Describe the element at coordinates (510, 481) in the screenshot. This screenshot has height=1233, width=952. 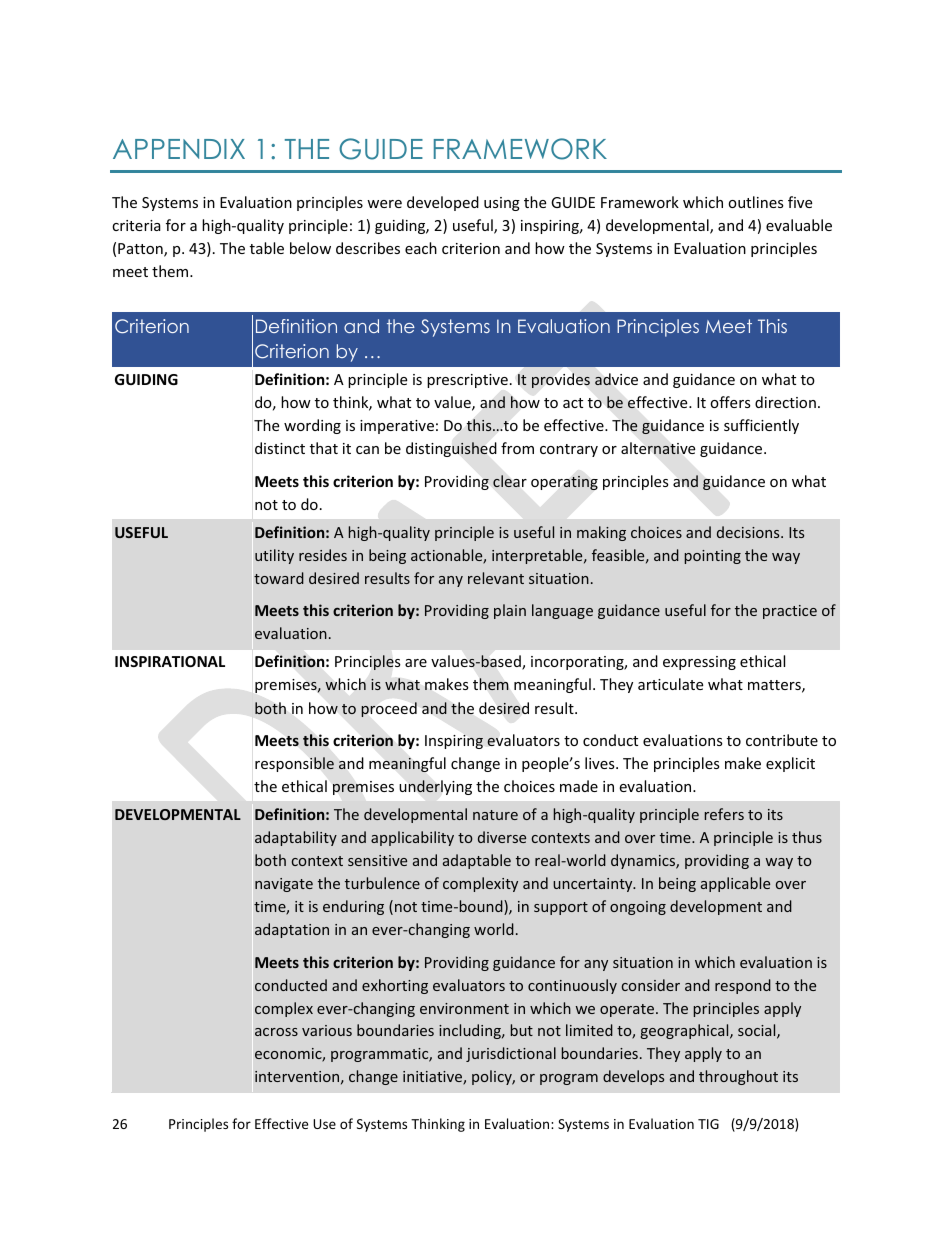
I see `clear` at that location.
